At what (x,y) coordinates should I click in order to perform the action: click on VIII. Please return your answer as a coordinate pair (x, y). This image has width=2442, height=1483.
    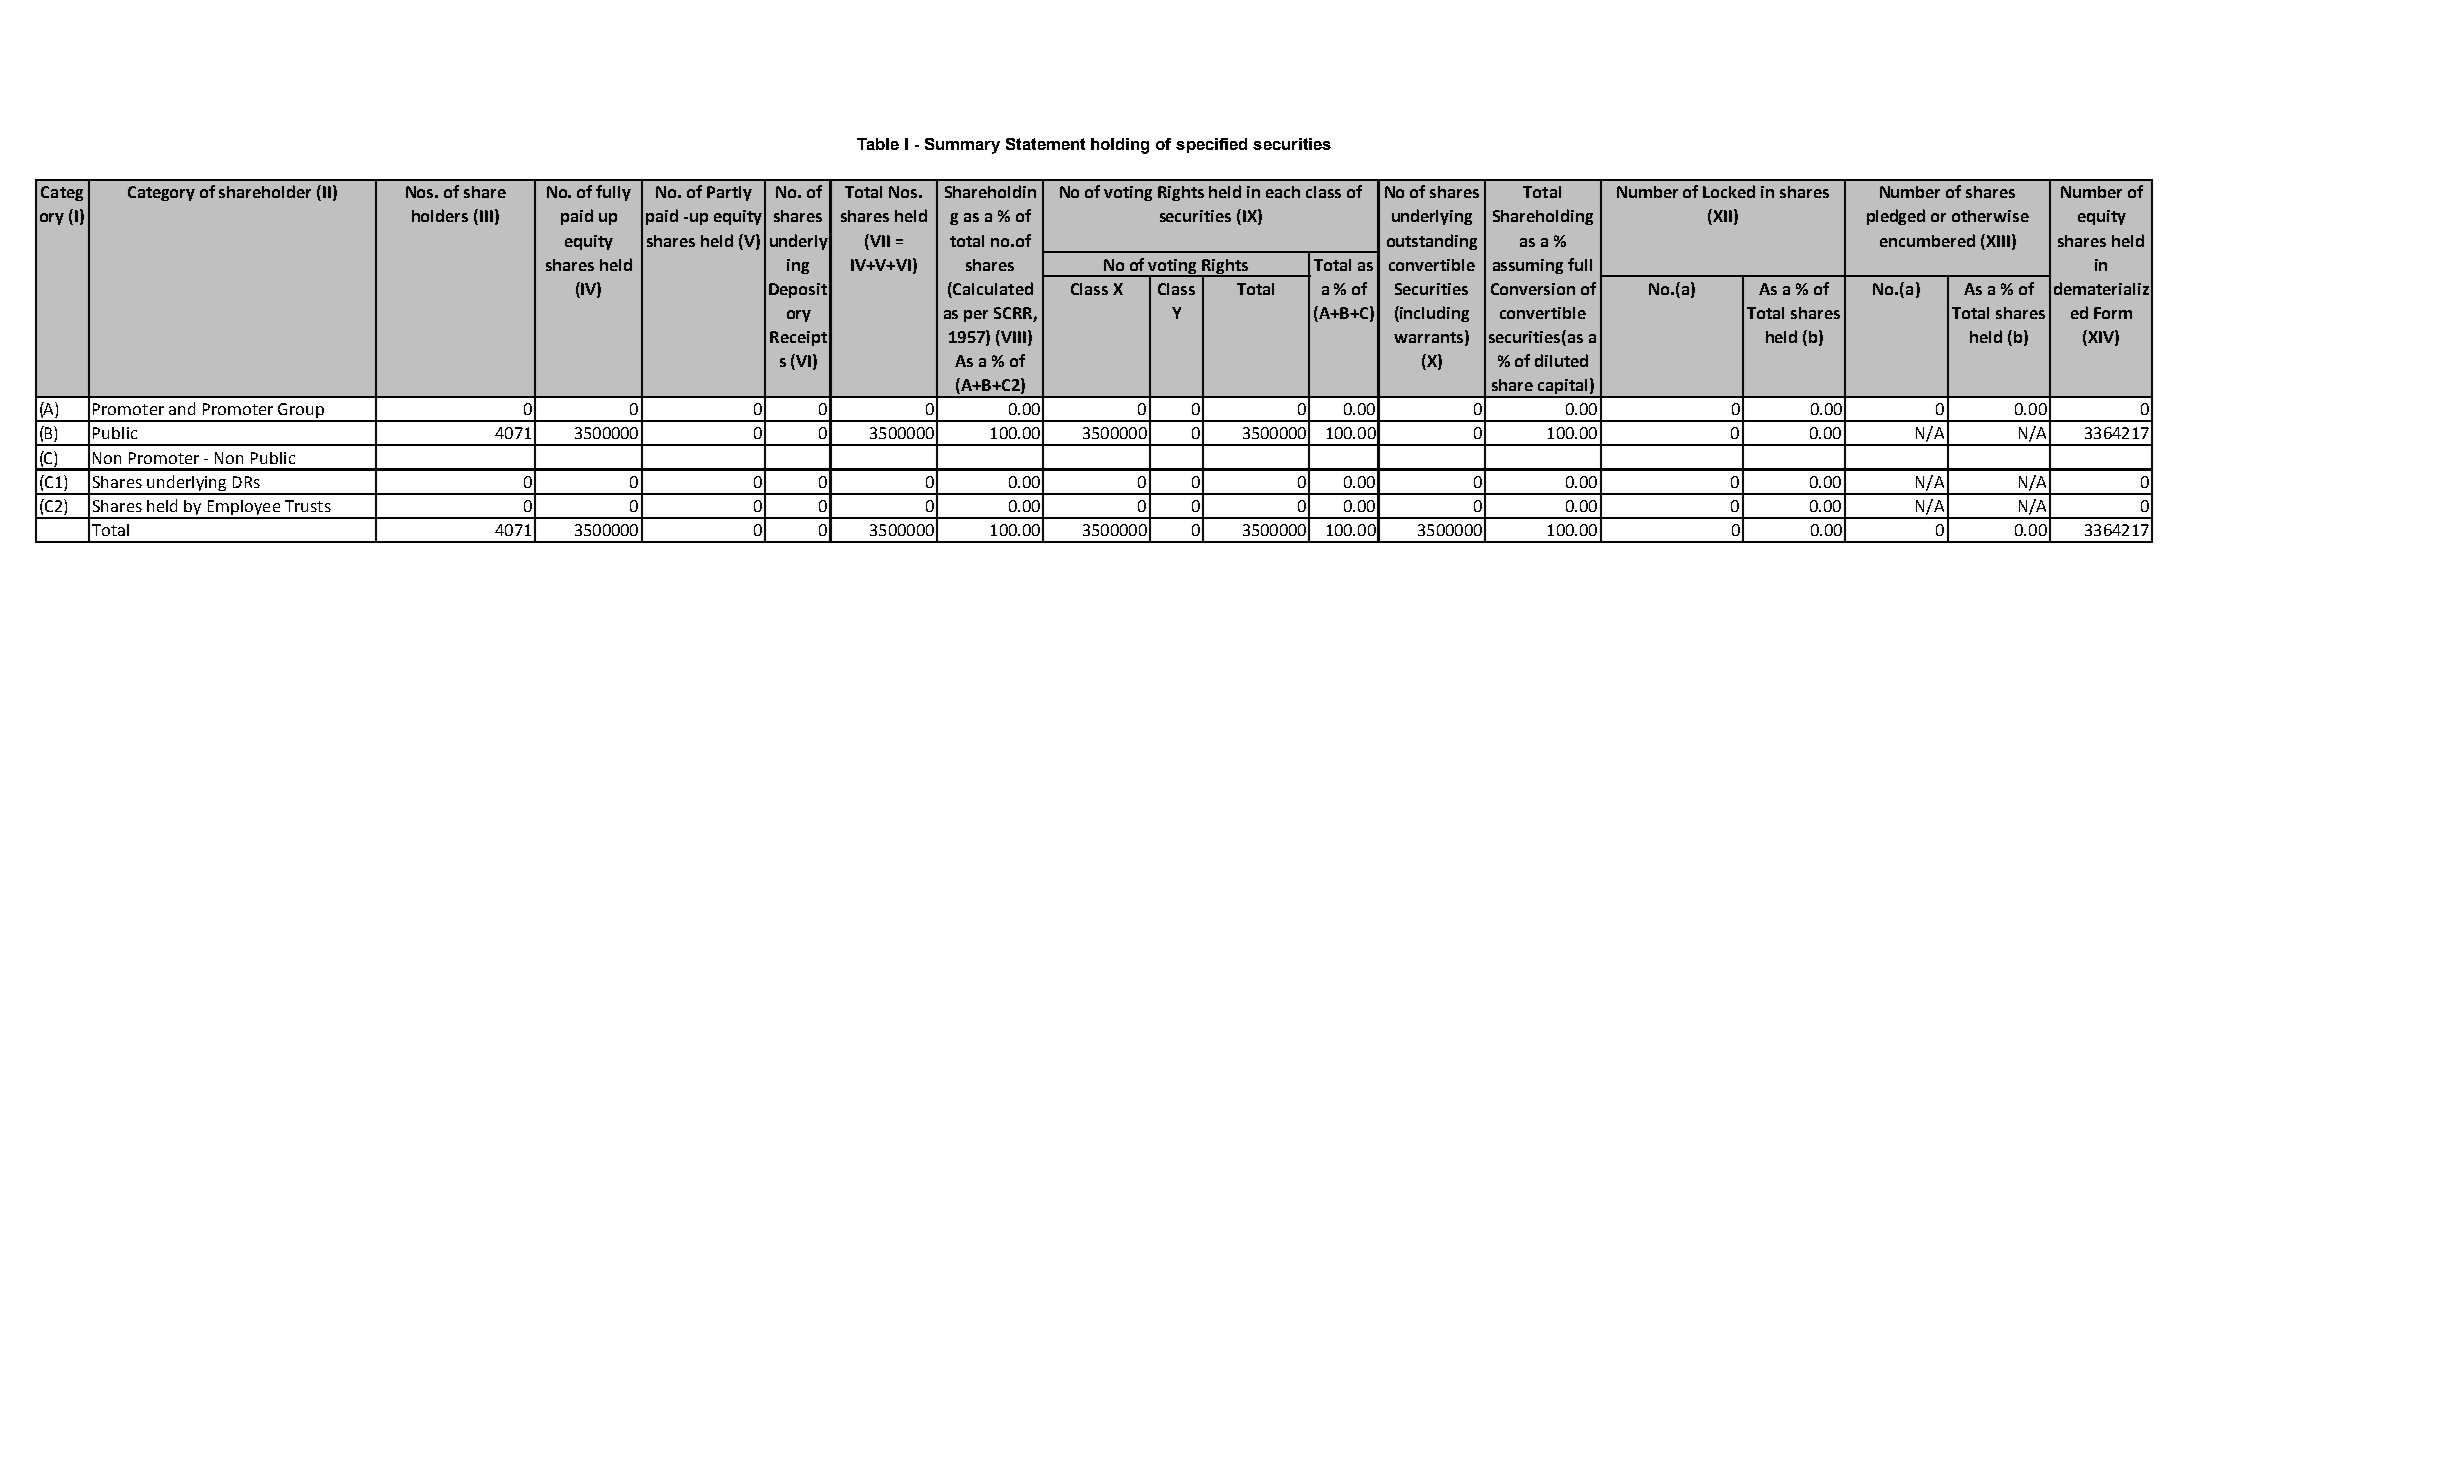
    Looking at the image, I should click on (1012, 338).
